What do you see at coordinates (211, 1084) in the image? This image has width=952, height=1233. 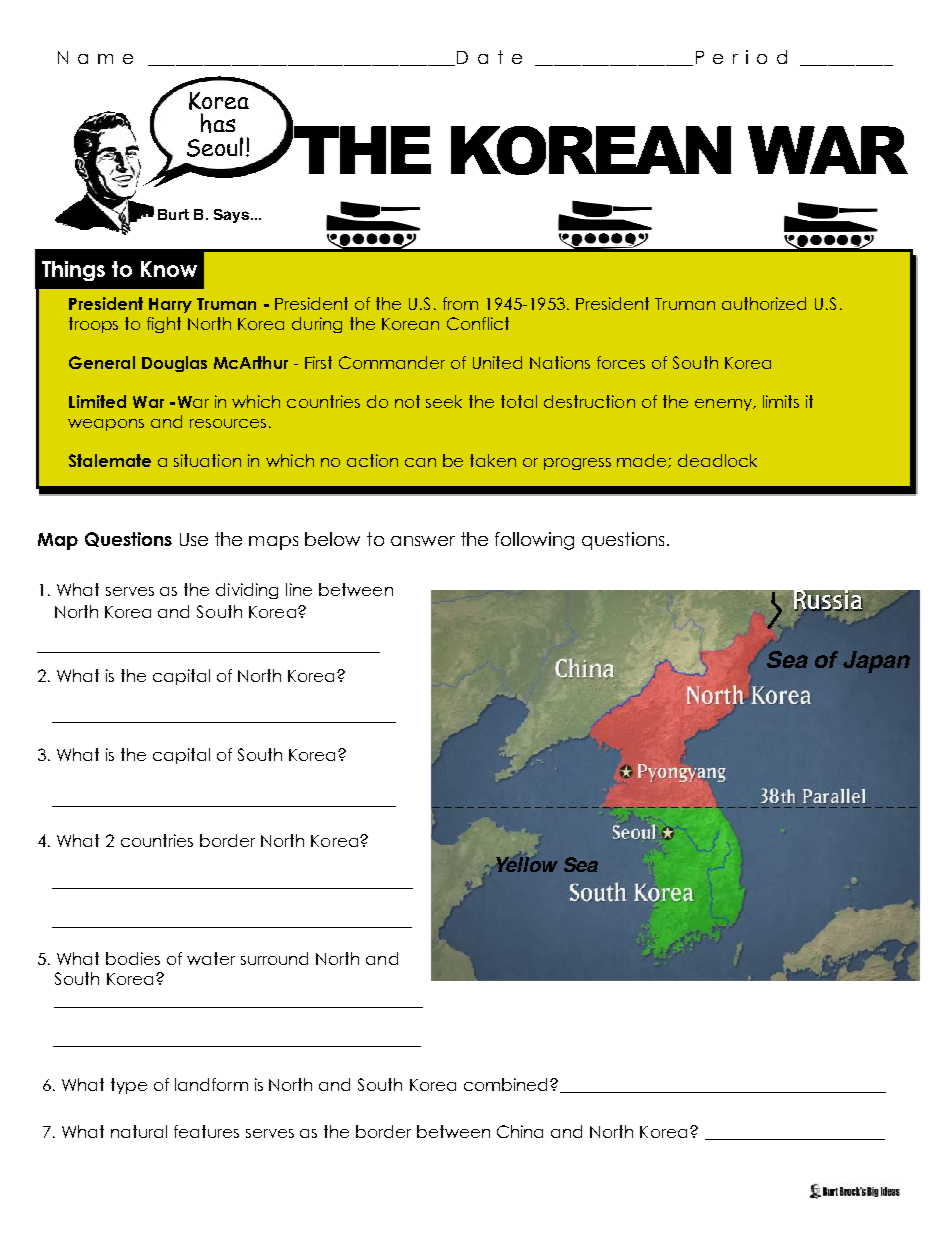 I see `landform` at bounding box center [211, 1084].
